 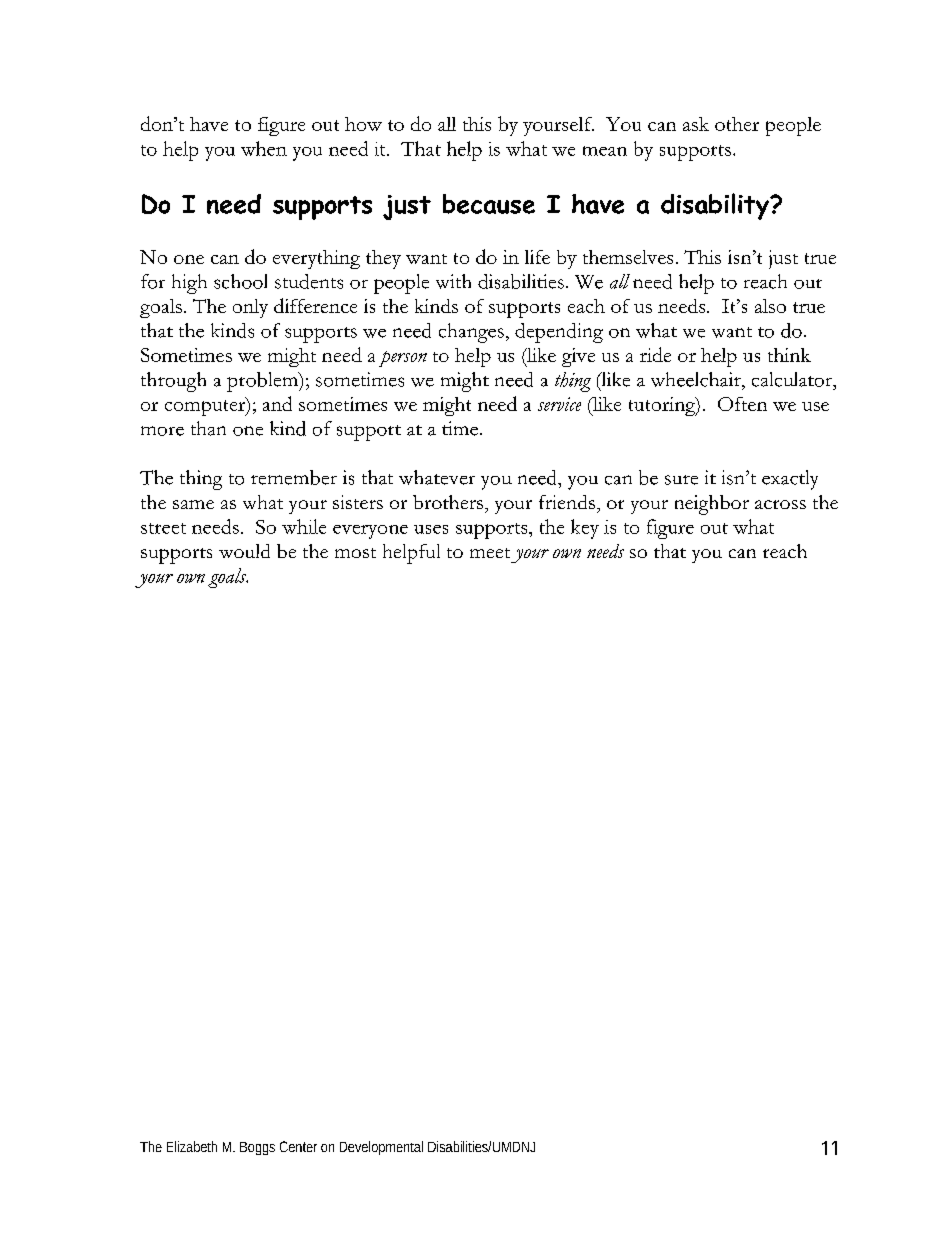 I want to click on because, so click(x=489, y=204).
